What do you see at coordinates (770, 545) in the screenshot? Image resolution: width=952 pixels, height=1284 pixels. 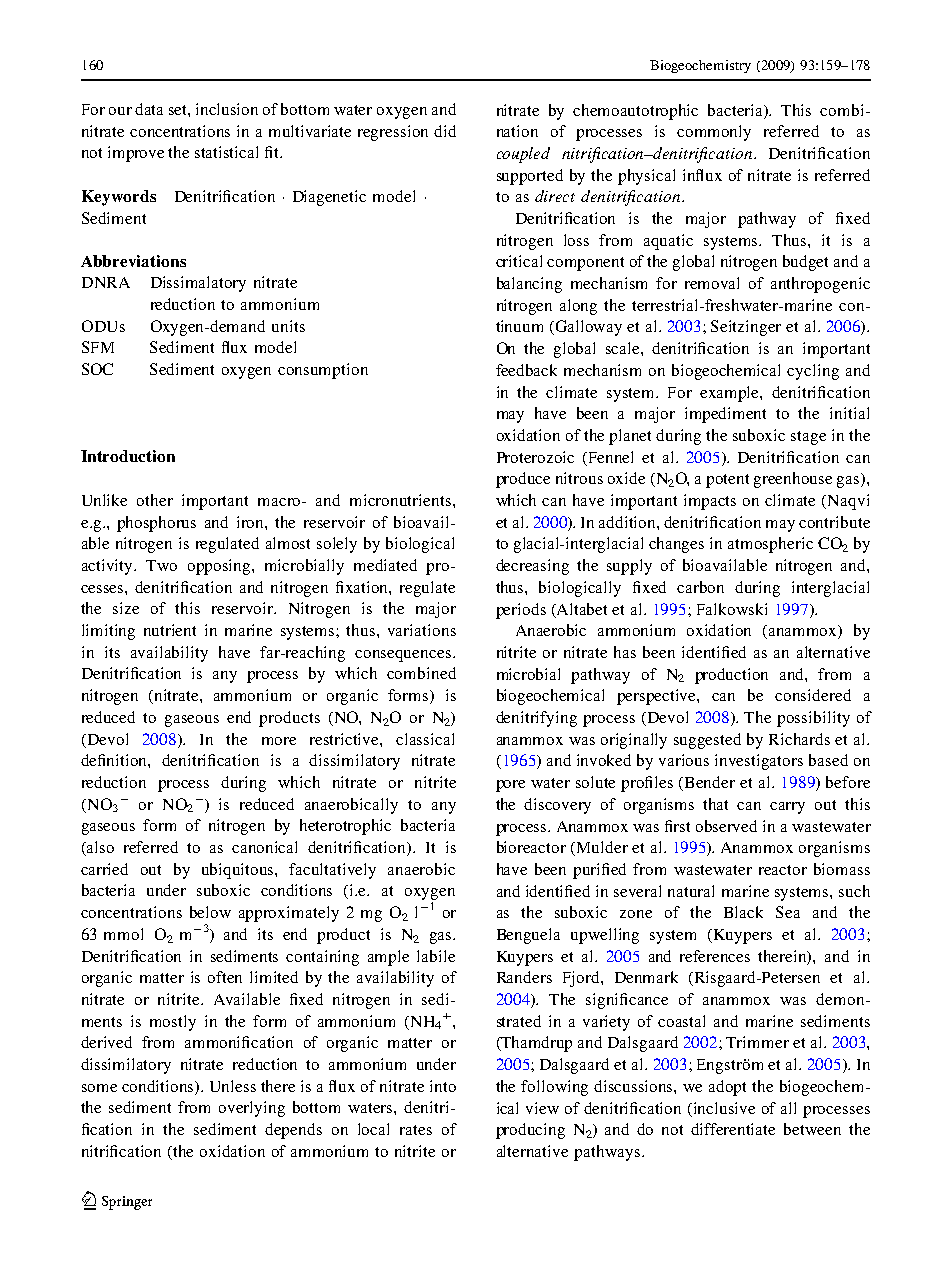 I see `atmospheric` at bounding box center [770, 545].
